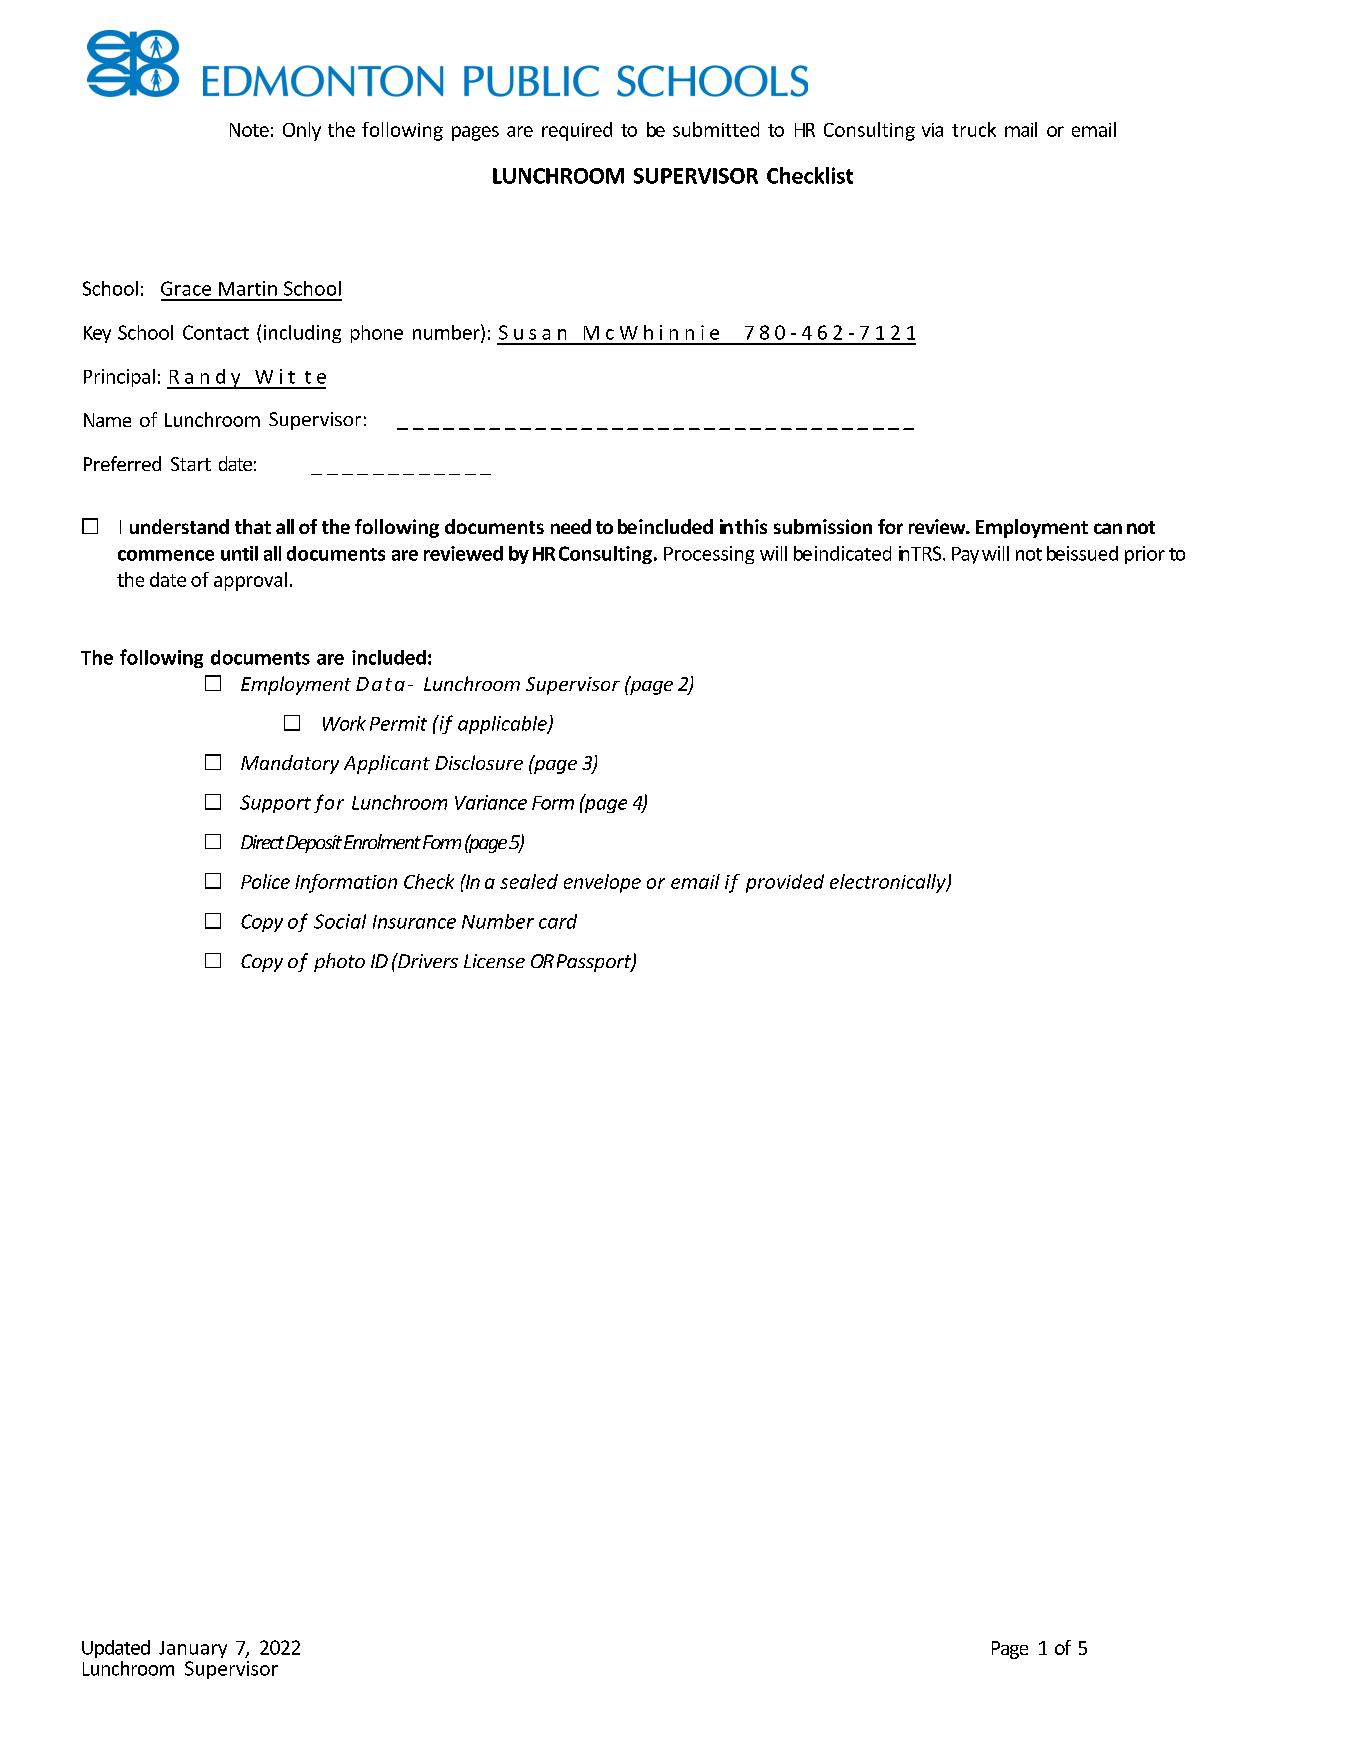 Image resolution: width=1345 pixels, height=1741 pixels. I want to click on truck, so click(974, 129).
